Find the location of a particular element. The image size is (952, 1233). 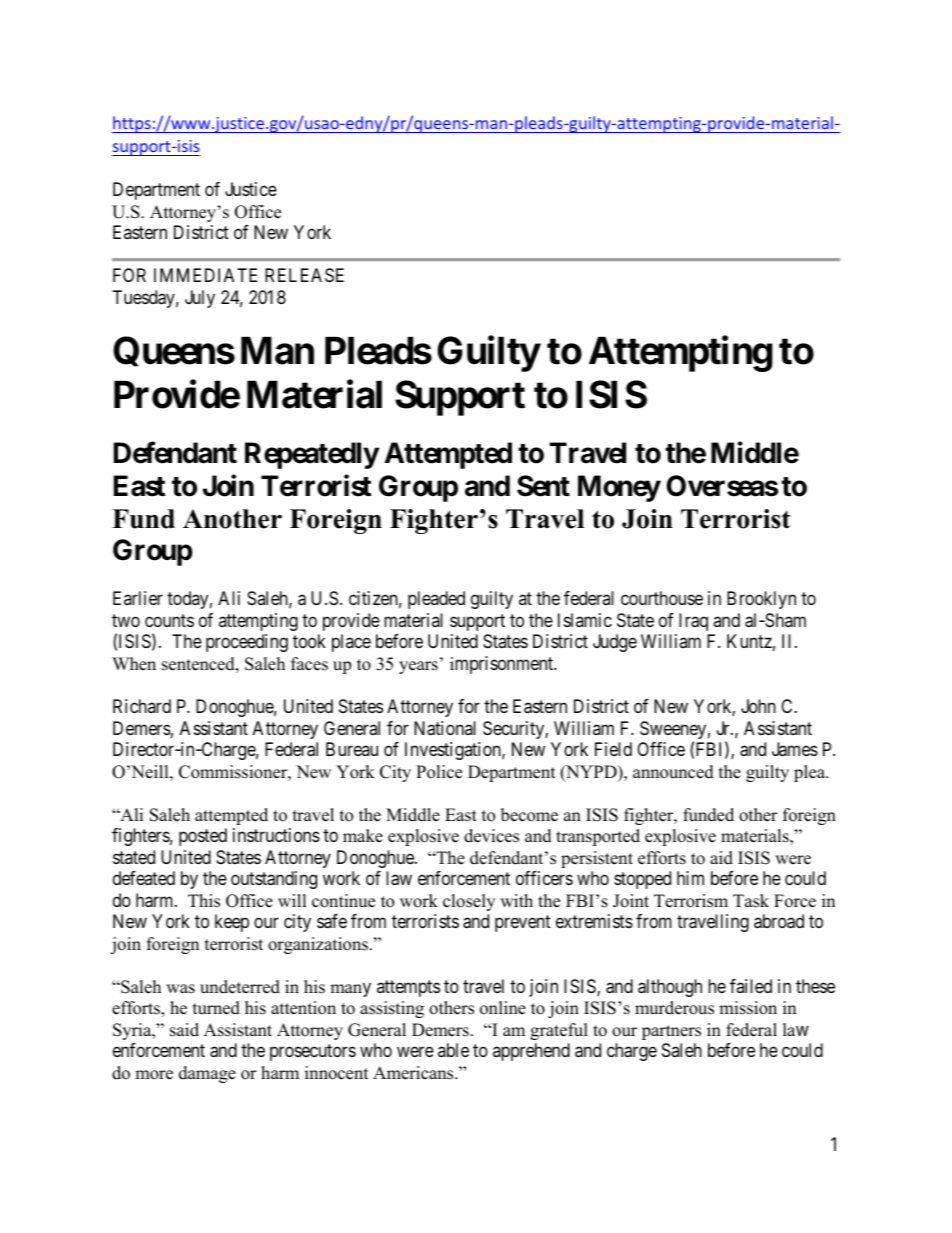

July is located at coordinates (200, 299).
